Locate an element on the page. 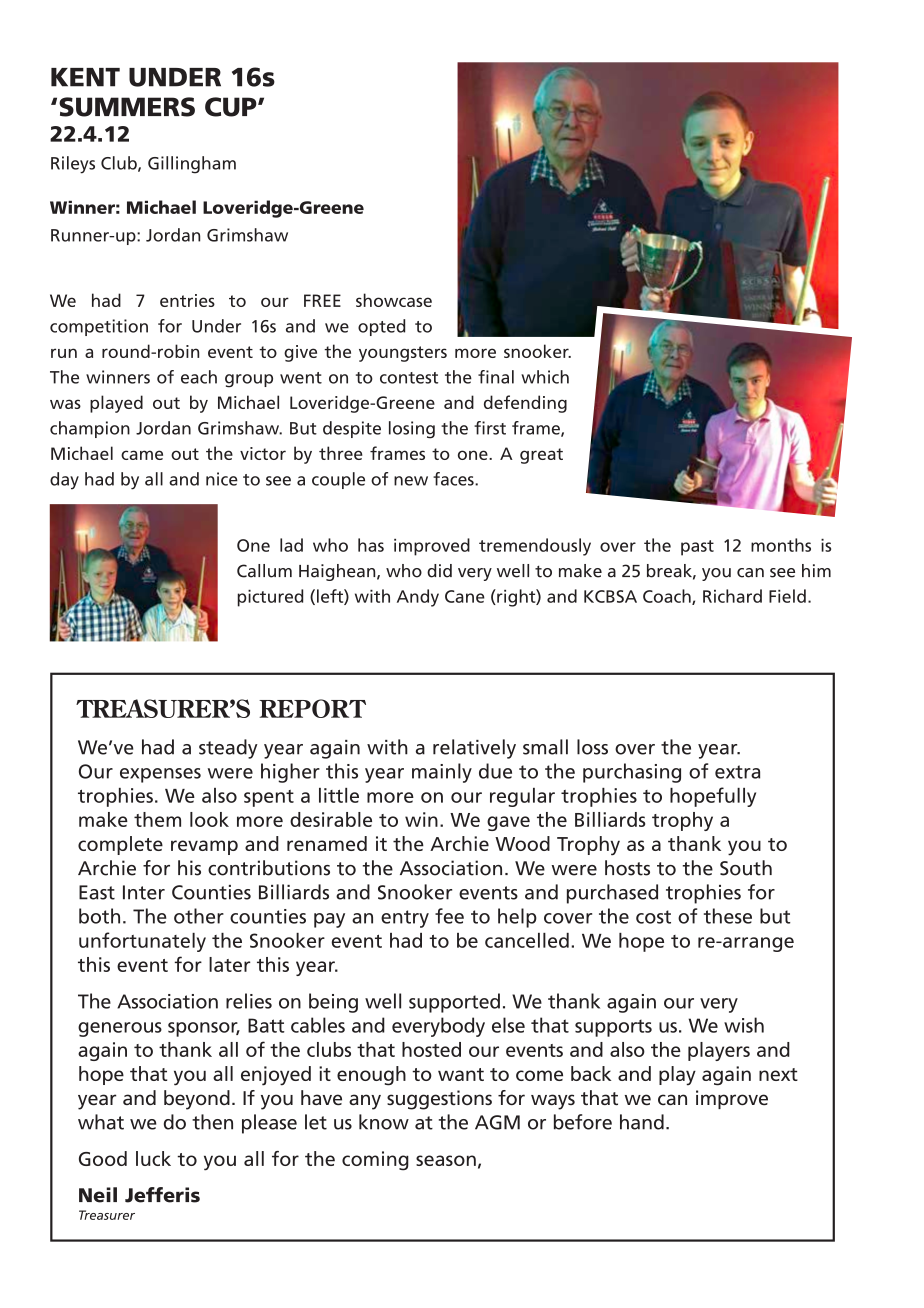 Image resolution: width=924 pixels, height=1308 pixels. each is located at coordinates (199, 377).
